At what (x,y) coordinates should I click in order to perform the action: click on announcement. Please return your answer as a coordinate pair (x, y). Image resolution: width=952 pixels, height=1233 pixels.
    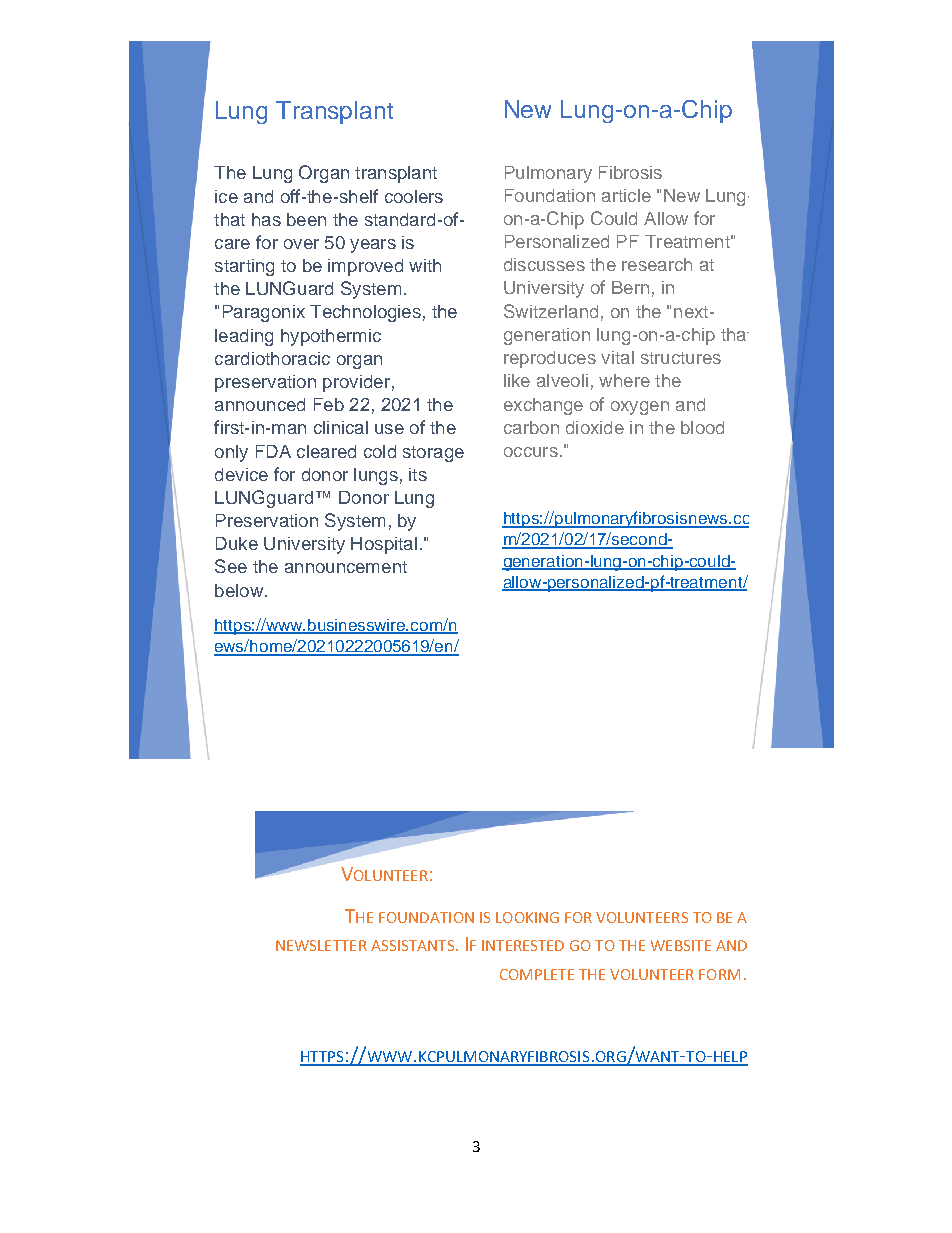
    Looking at the image, I should click on (346, 567).
